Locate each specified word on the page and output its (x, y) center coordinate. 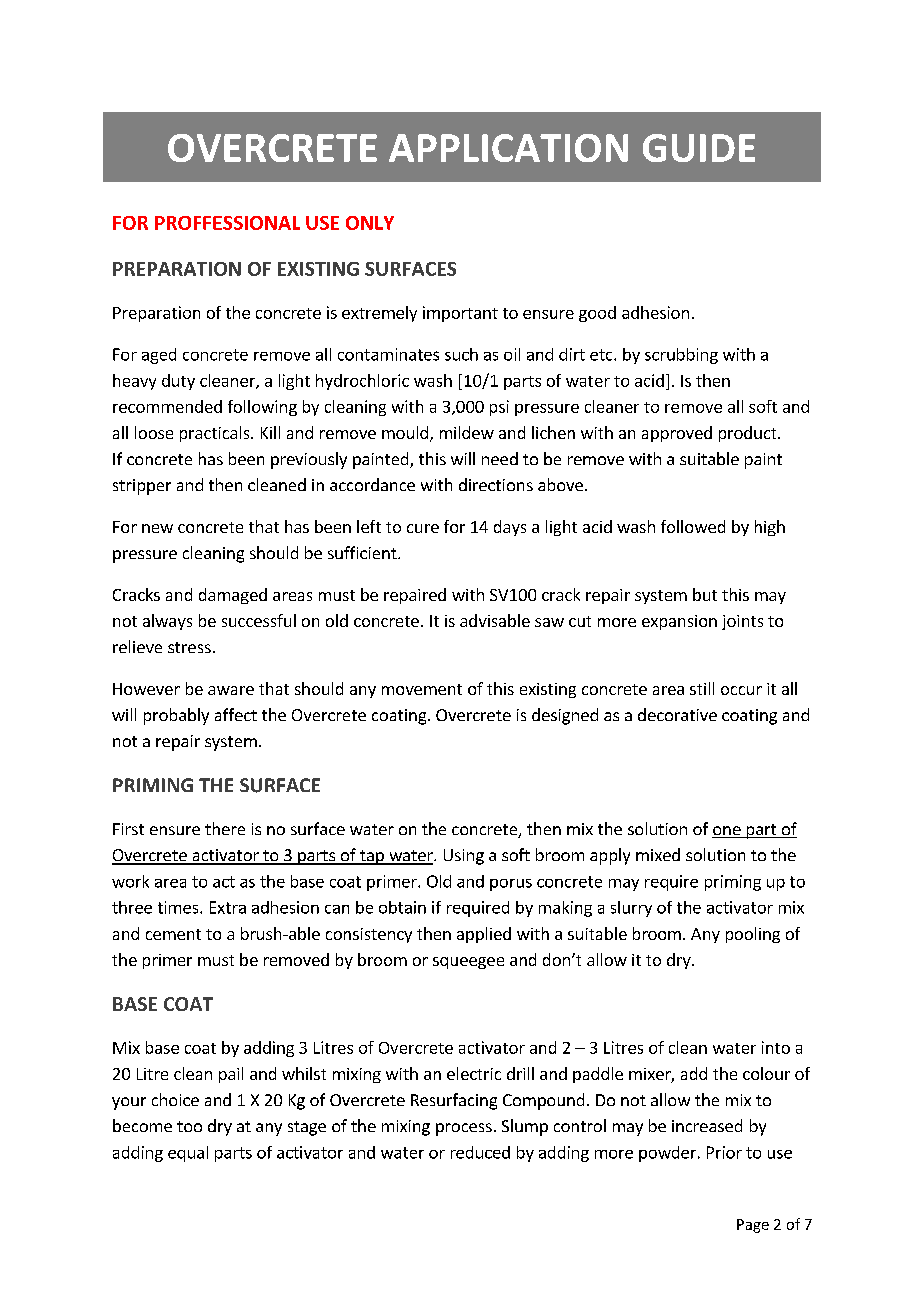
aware (231, 690)
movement (422, 689)
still (702, 688)
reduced (480, 1152)
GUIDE (699, 148)
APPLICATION (508, 148)
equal (188, 1154)
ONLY (370, 223)
